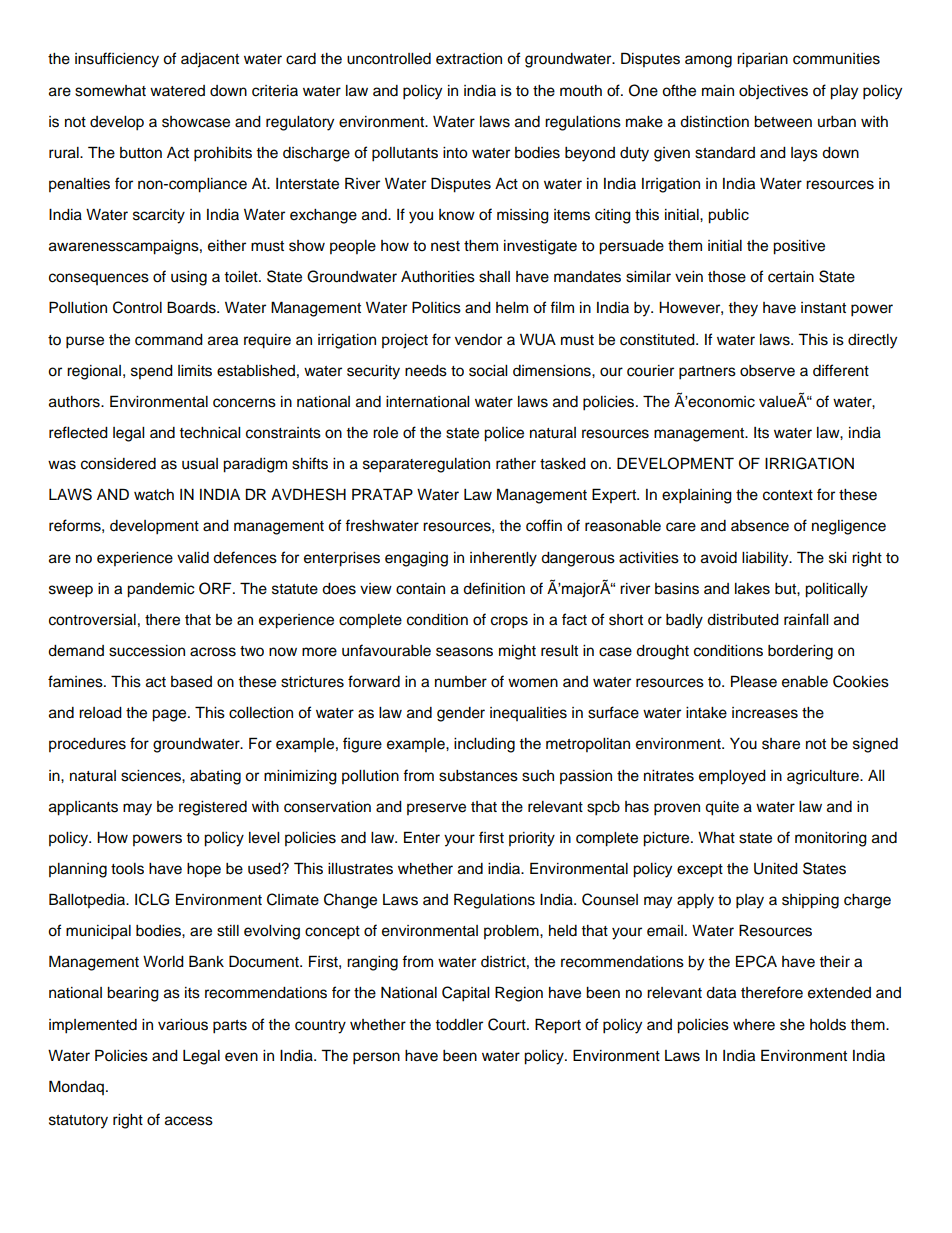 The height and width of the page is (1233, 952). Describe the element at coordinates (215, 777) in the page. I see `abating` at that location.
